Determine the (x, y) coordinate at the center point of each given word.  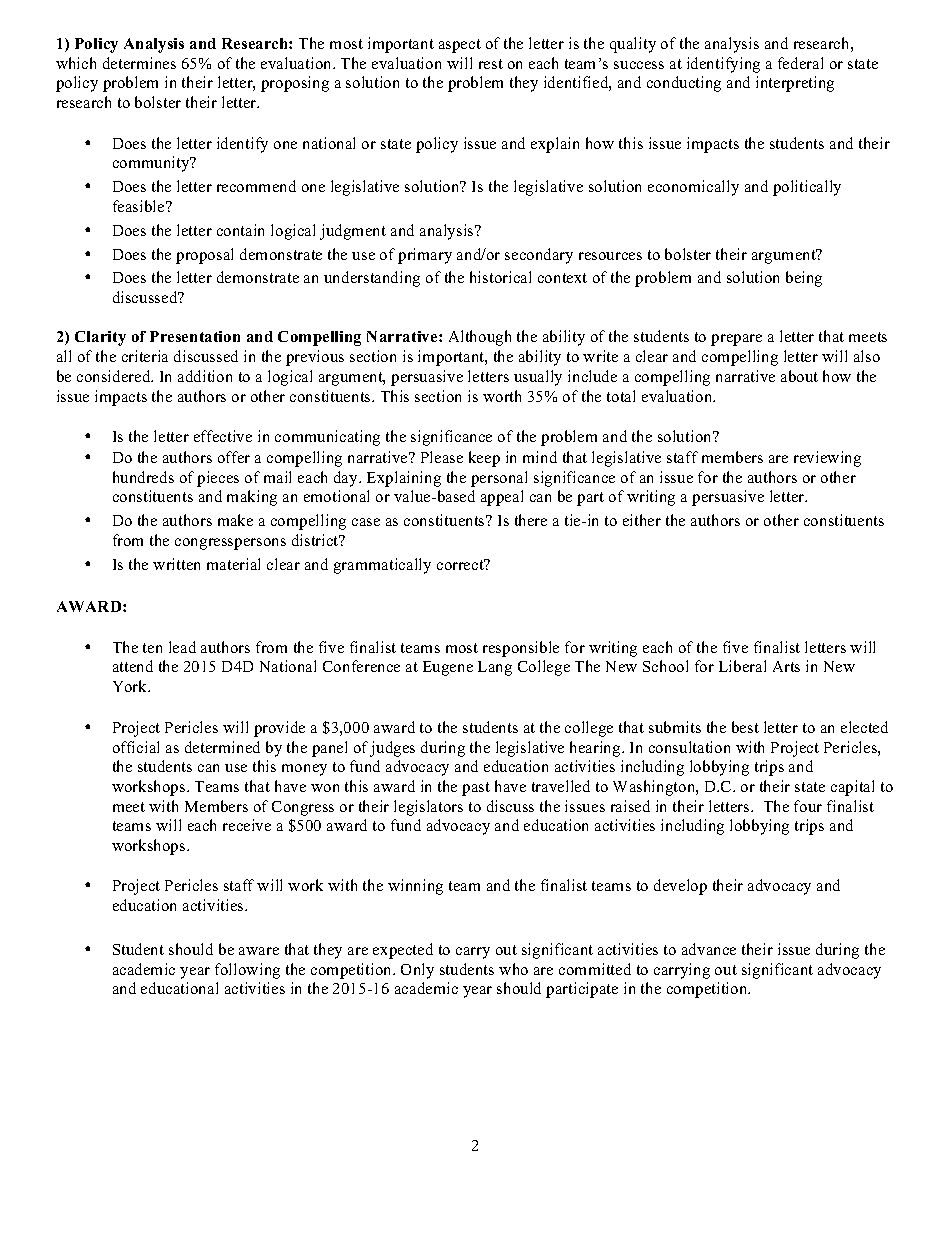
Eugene (448, 668)
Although (480, 338)
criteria (145, 356)
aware (259, 951)
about (799, 376)
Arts (786, 666)
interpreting (795, 84)
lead (182, 647)
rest (491, 64)
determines (139, 63)
